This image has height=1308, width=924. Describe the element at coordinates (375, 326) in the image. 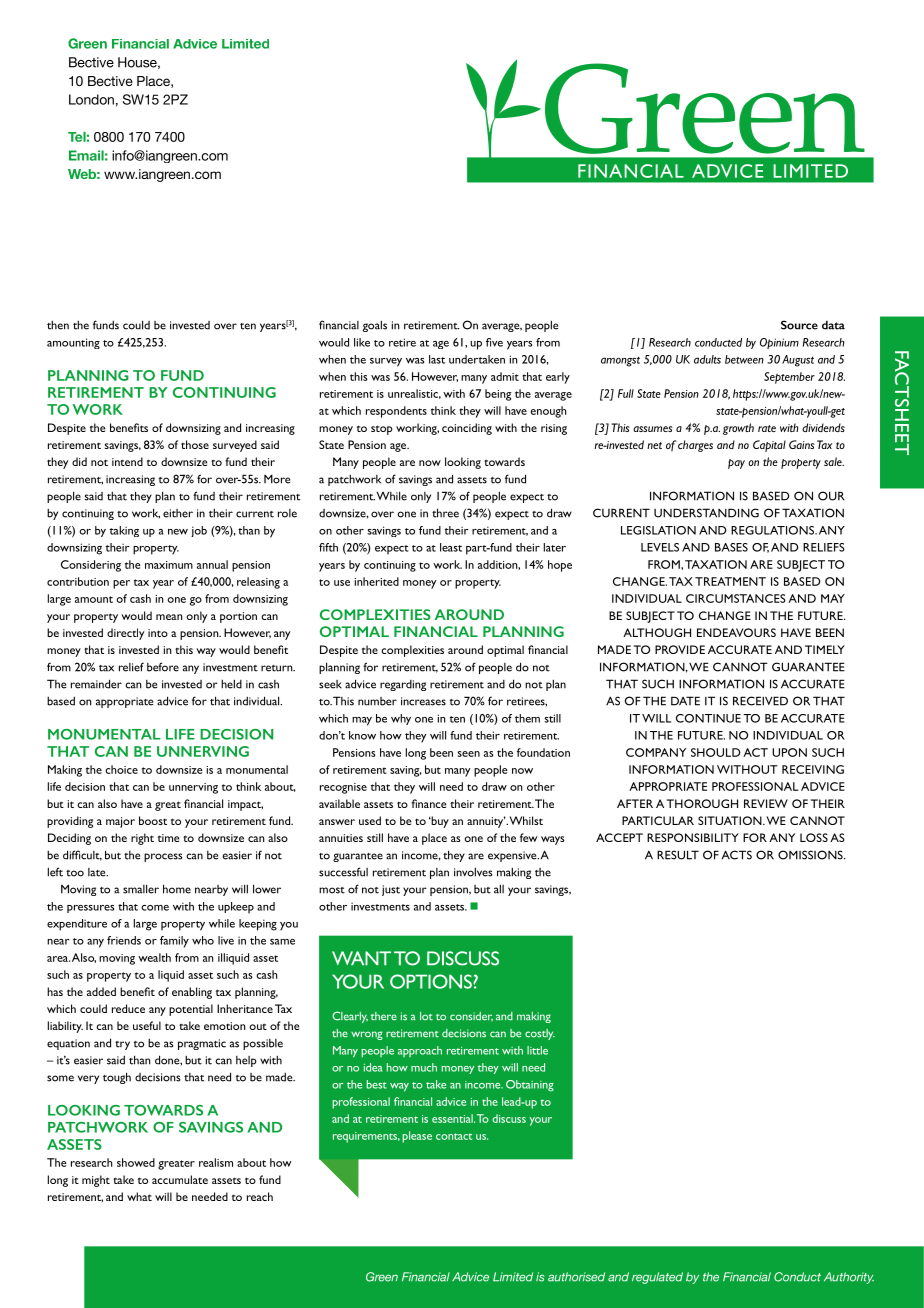

I see `goals` at that location.
